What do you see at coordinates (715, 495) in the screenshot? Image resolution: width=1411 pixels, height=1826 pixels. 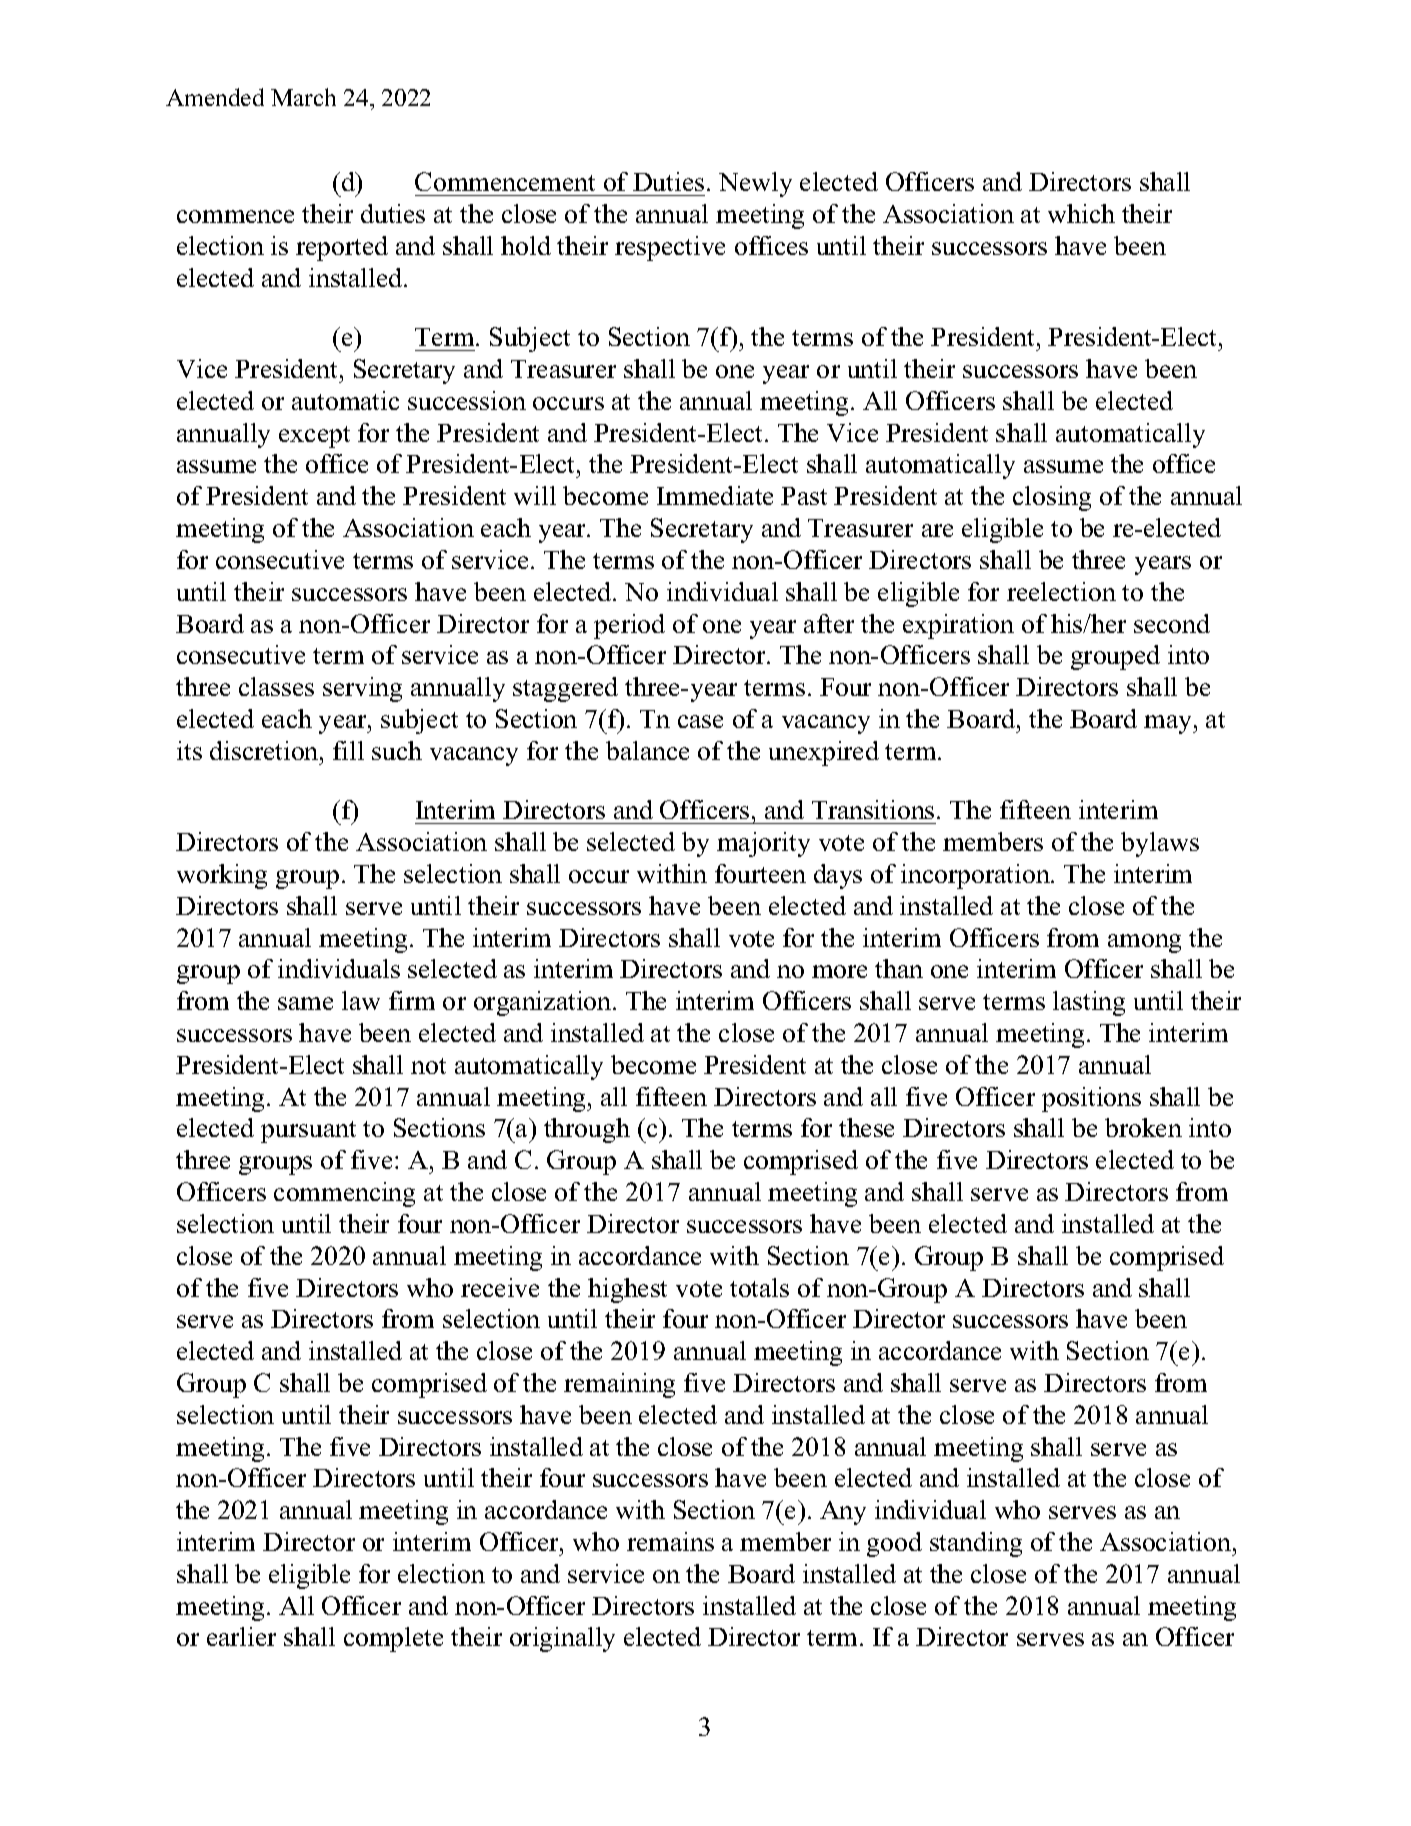 I see `Immediate` at bounding box center [715, 495].
